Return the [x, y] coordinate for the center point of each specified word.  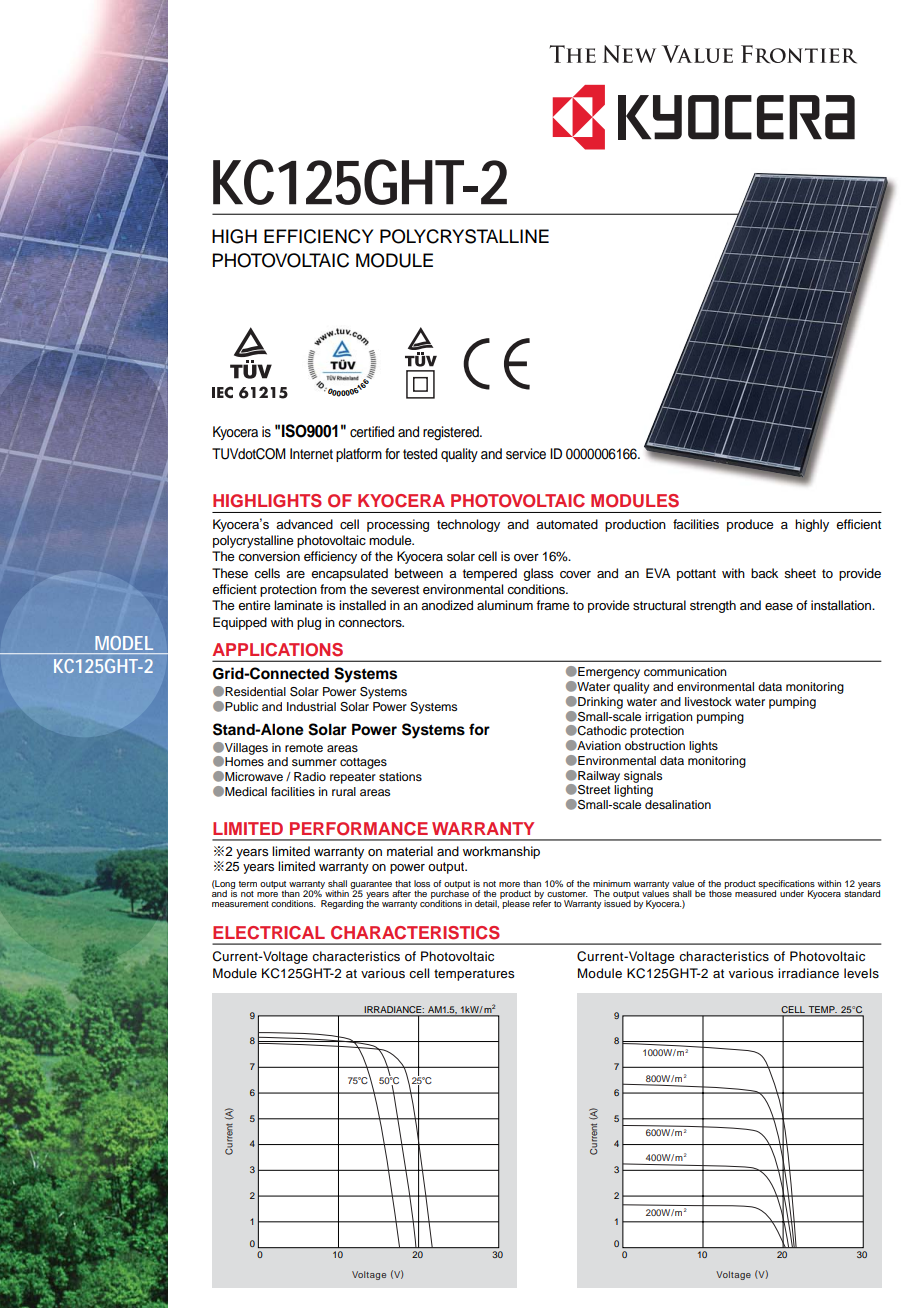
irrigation [669, 718]
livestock [708, 701]
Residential [255, 691]
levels [861, 973]
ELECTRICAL [269, 933]
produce [750, 525]
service [526, 454]
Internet [311, 454]
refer [542, 902]
